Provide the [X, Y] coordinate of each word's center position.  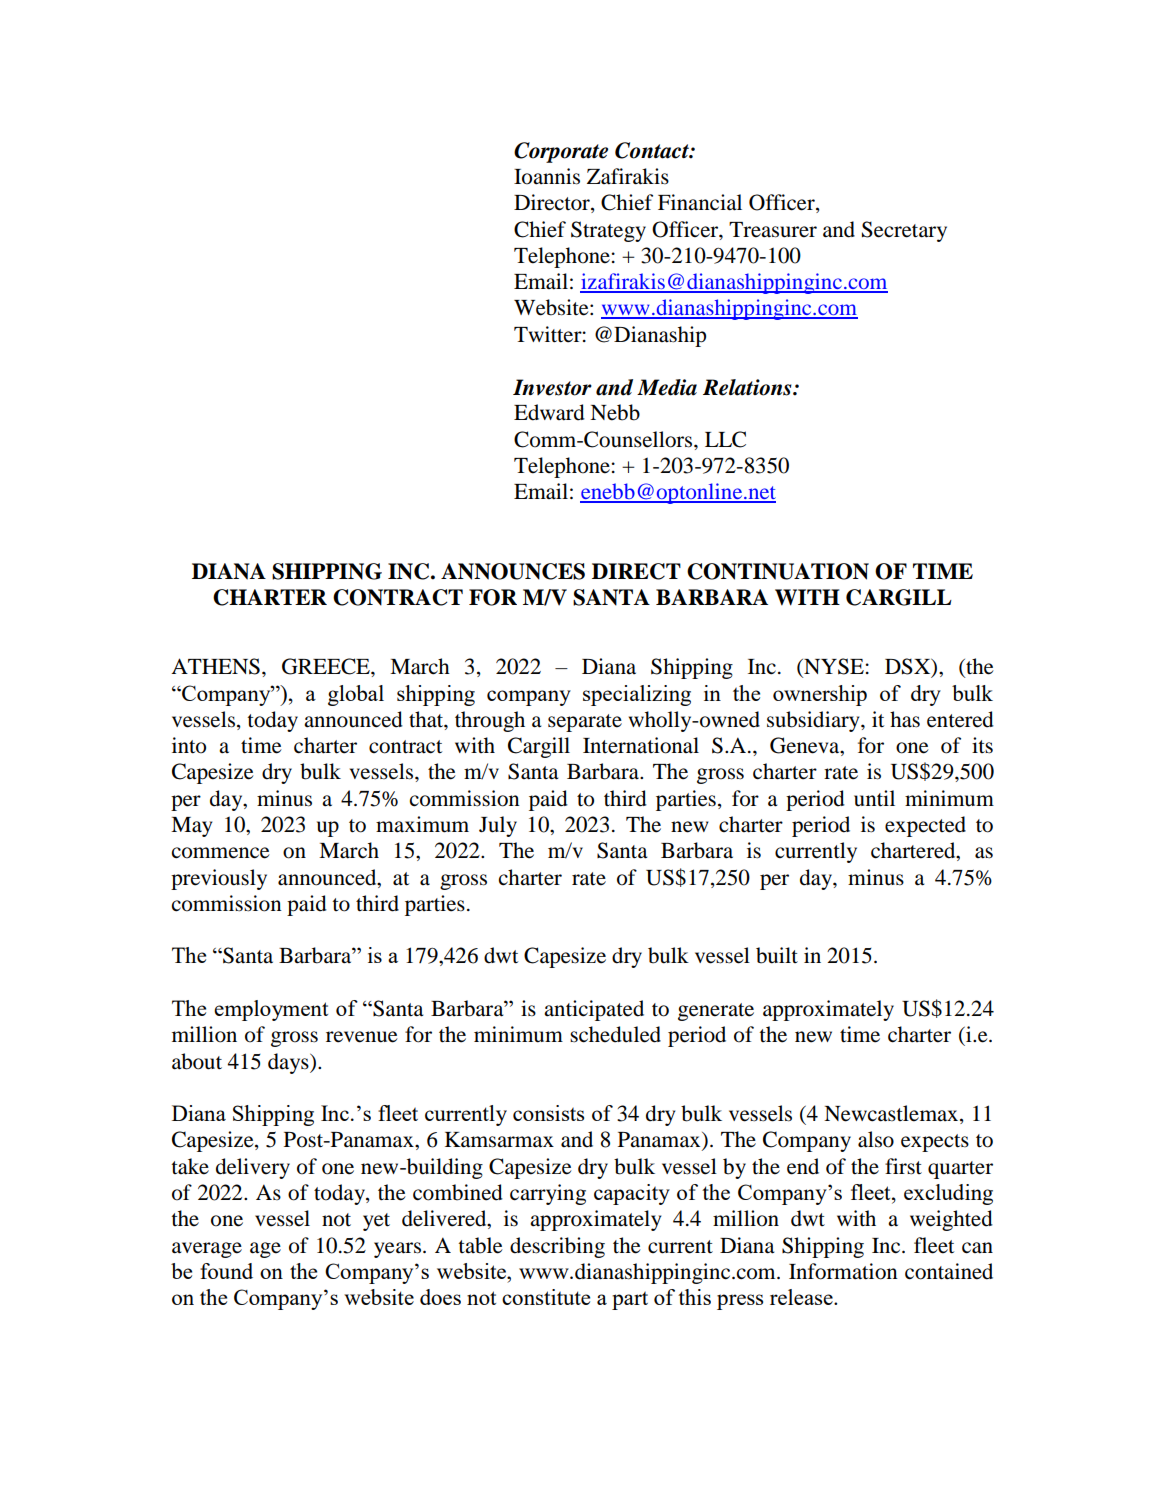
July [498, 826]
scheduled [615, 1034]
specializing [637, 695]
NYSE [833, 667]
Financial [700, 202]
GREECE [327, 666]
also [876, 1139]
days [289, 1063]
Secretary [904, 231]
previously [219, 879]
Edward [549, 412]
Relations [748, 387]
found [226, 1271]
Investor [552, 387]
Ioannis [547, 176]
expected [925, 826]
